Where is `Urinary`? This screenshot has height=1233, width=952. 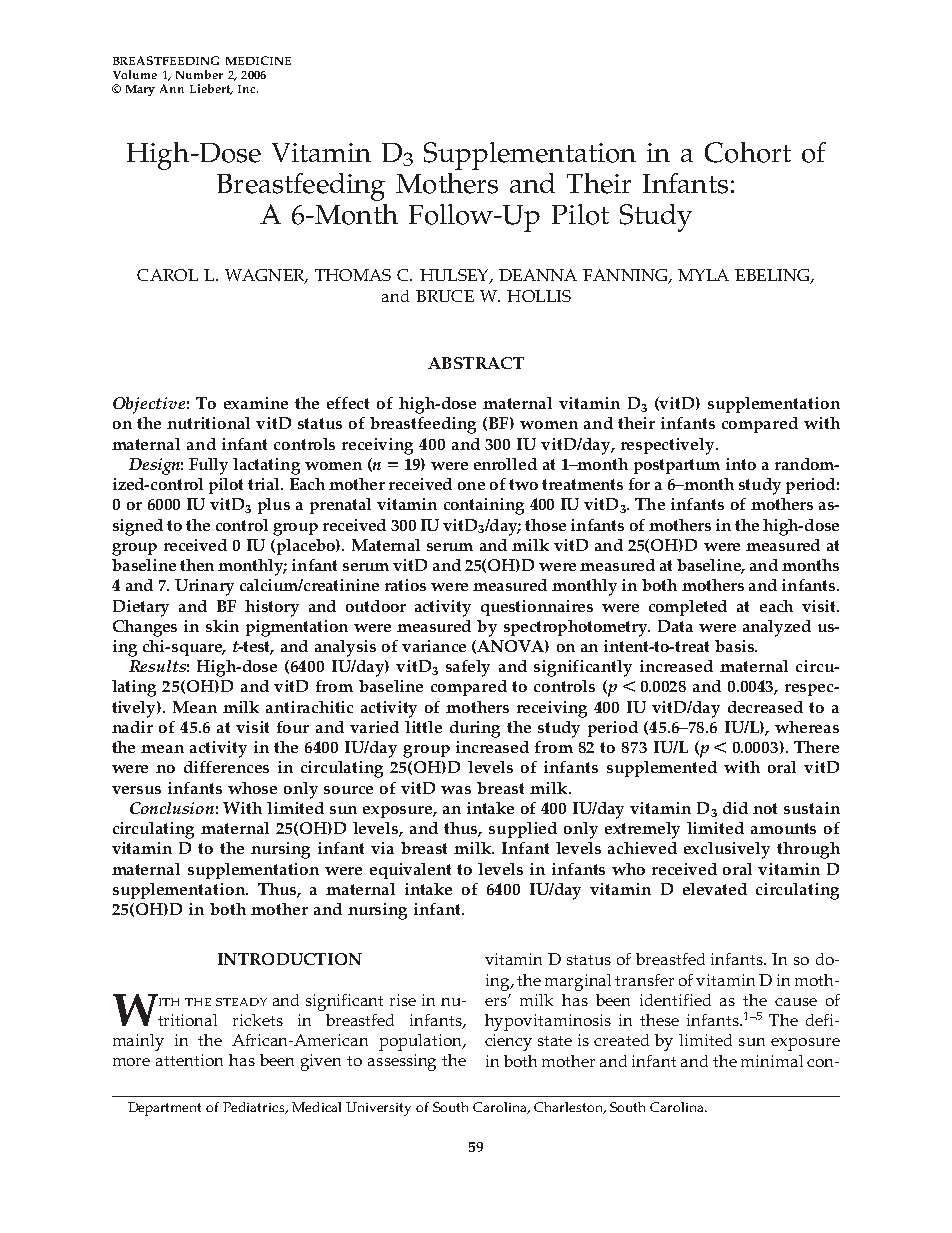
Urinary is located at coordinates (204, 587).
